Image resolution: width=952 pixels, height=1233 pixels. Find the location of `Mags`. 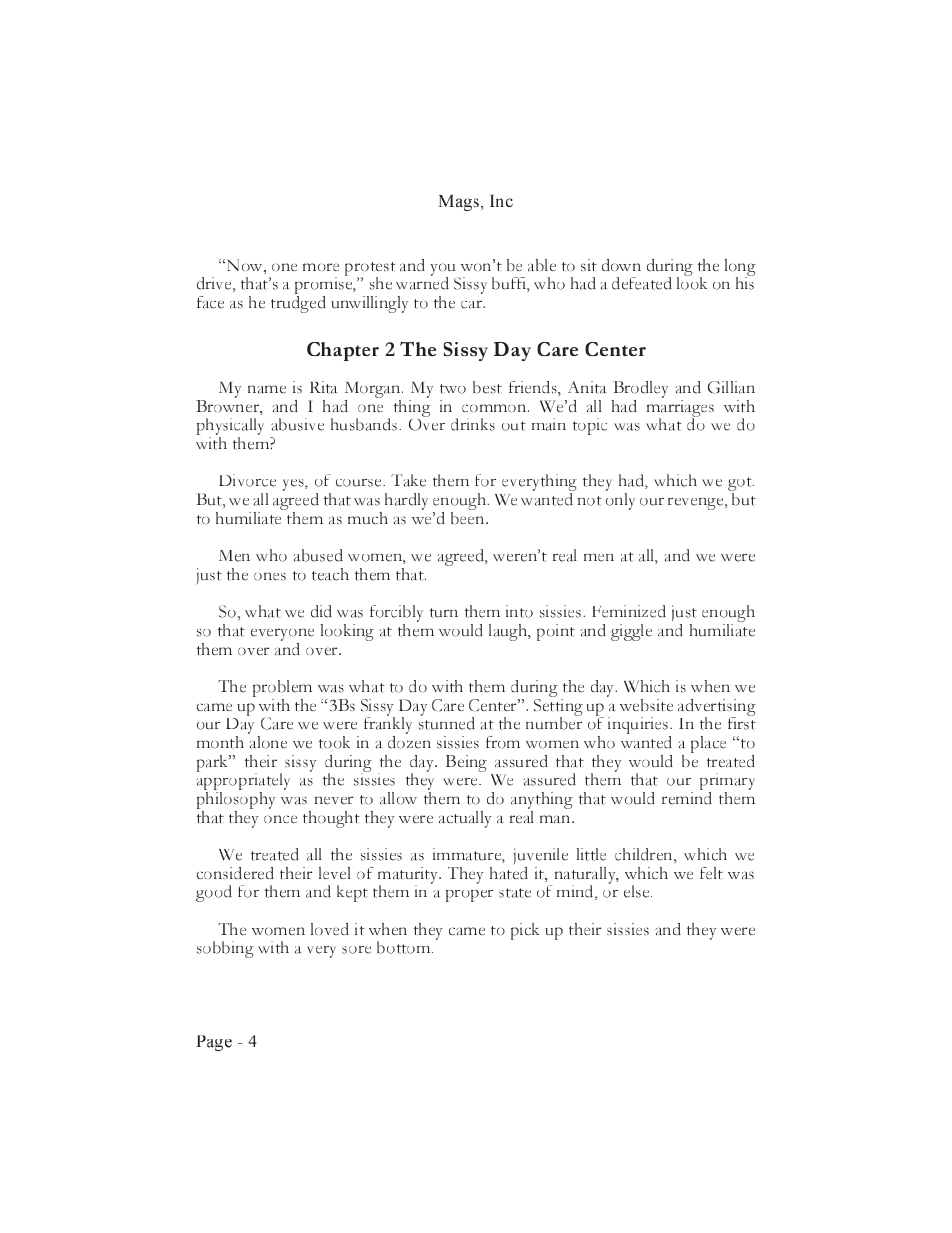

Mags is located at coordinates (460, 203).
